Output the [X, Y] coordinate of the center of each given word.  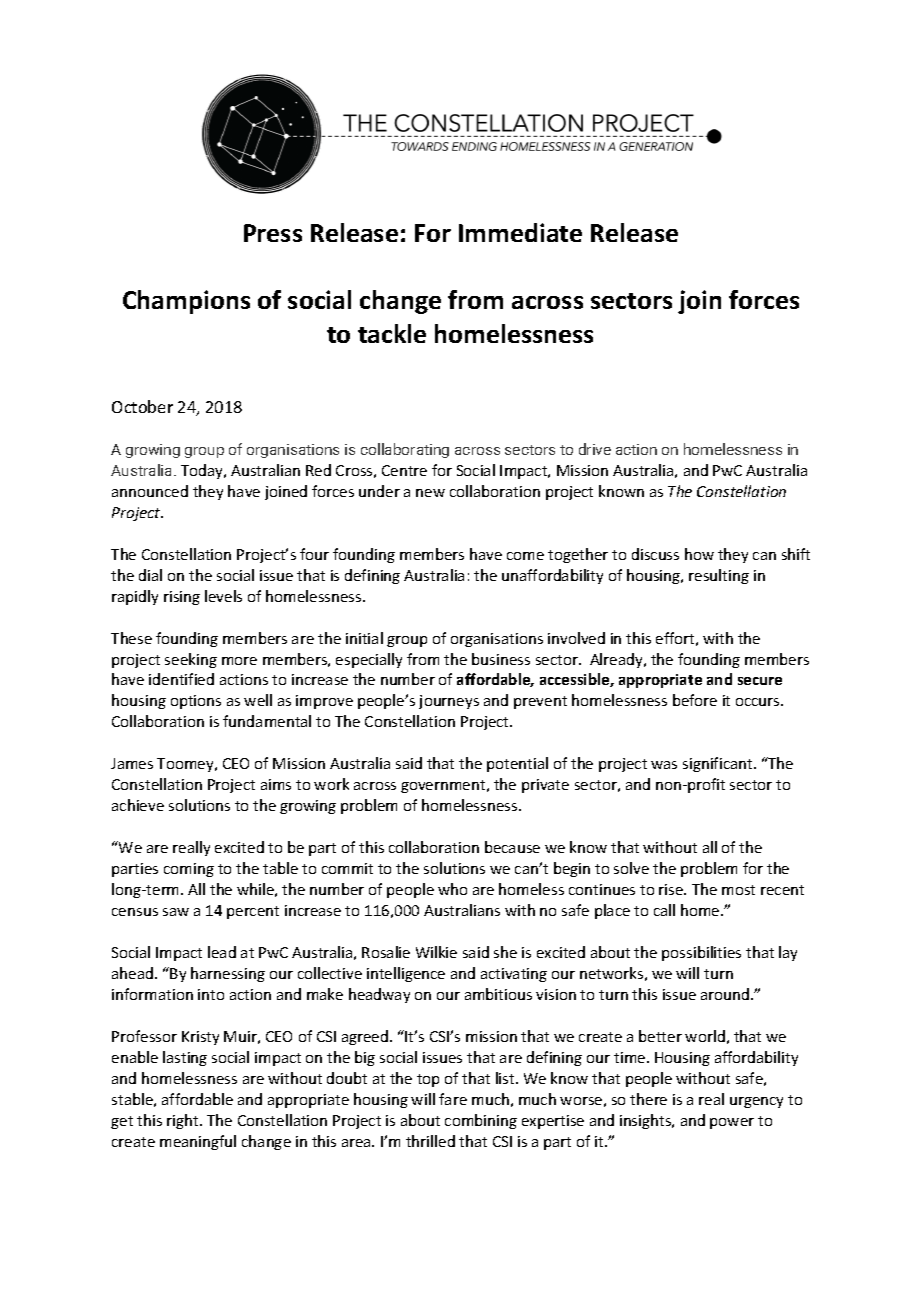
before [695, 700]
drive [595, 449]
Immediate [520, 232]
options [196, 702]
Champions [186, 302]
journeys [449, 702]
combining [481, 1121]
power [732, 1123]
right [184, 1121]
